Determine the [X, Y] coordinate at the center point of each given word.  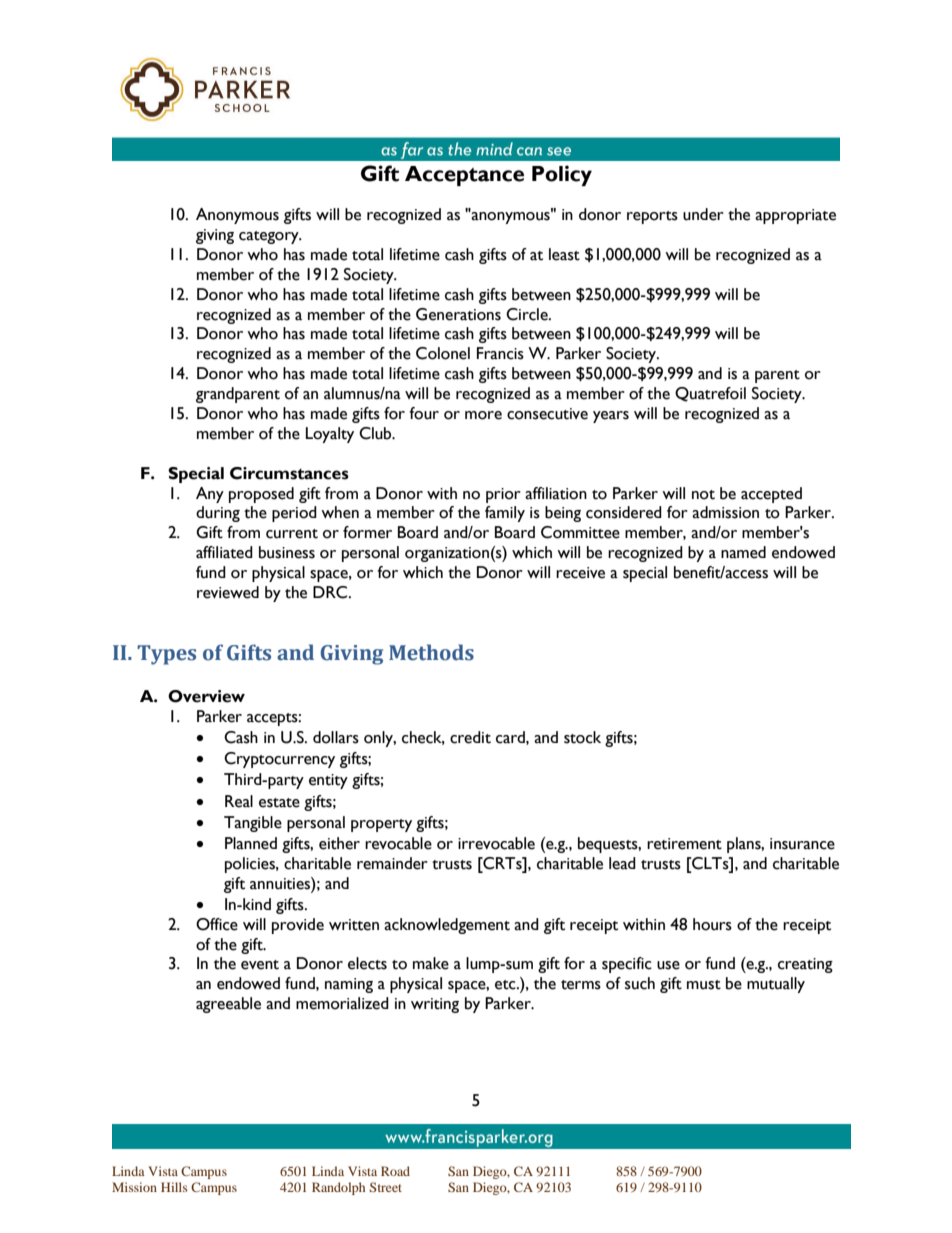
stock [582, 737]
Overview [206, 696]
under [703, 214]
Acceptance [464, 176]
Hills [174, 1187]
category [270, 237]
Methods [431, 652]
